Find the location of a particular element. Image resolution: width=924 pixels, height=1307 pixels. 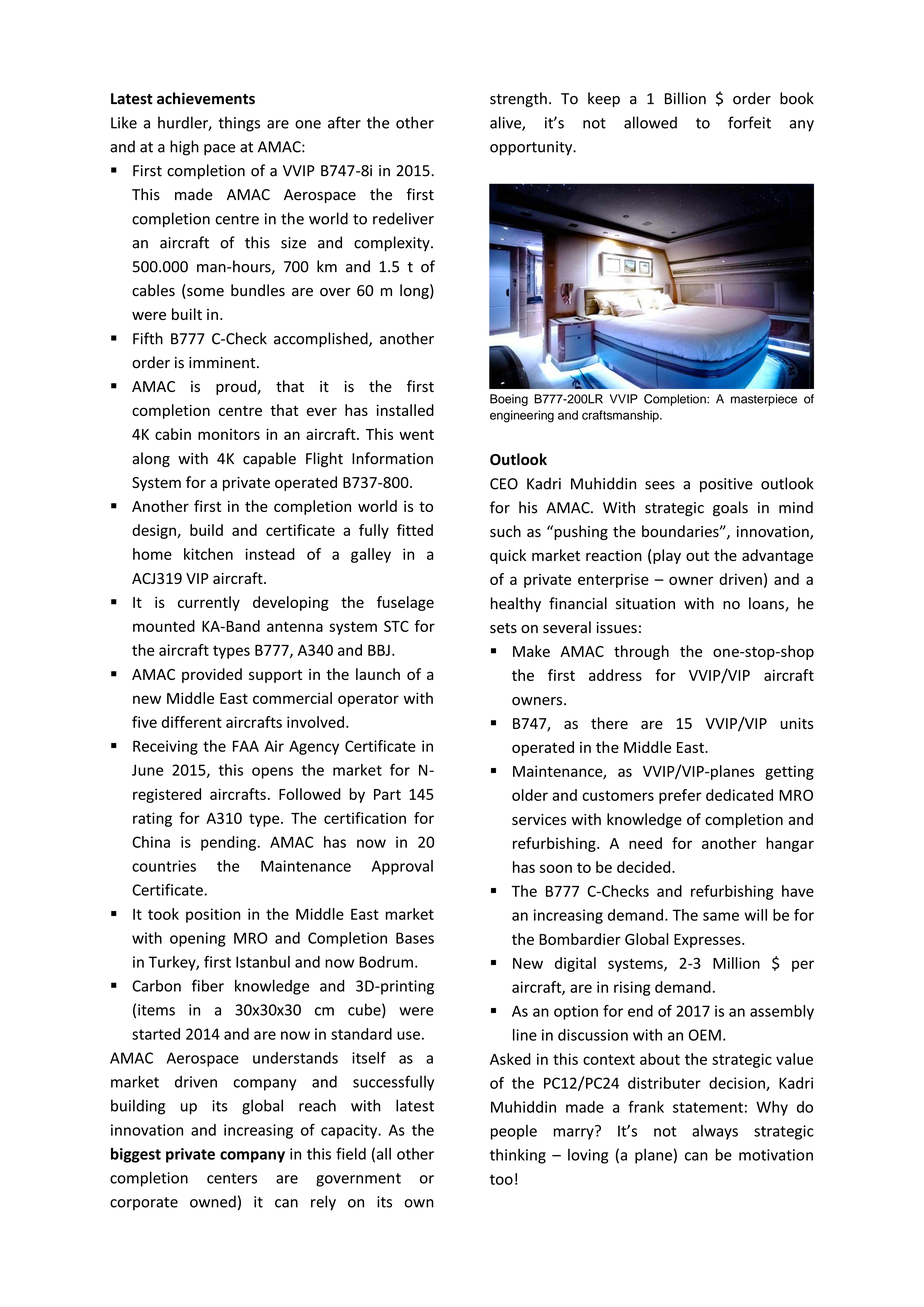

forfeit is located at coordinates (749, 122).
